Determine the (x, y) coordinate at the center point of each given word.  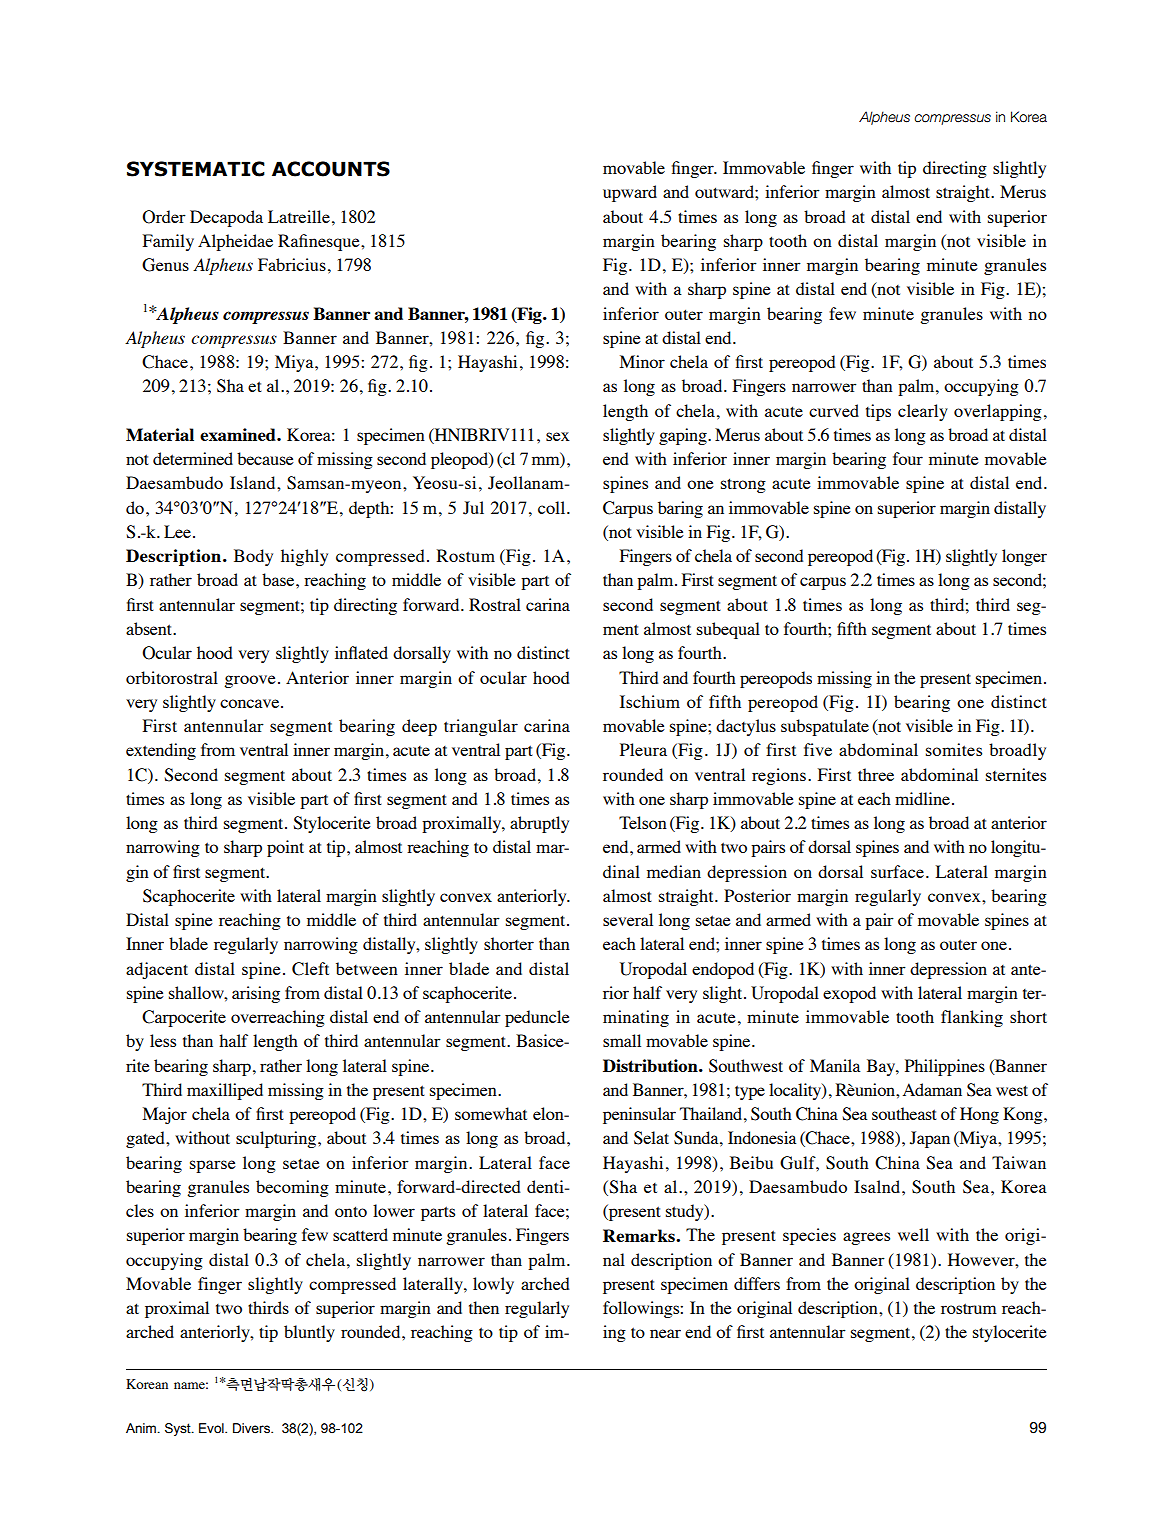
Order (164, 217)
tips (878, 412)
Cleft (310, 969)
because (265, 458)
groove (250, 681)
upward (630, 193)
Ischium (650, 701)
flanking (972, 1018)
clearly (923, 412)
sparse (213, 1166)
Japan (930, 1139)
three (876, 774)
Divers (252, 1428)
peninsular (639, 1115)
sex (558, 436)
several (628, 919)
